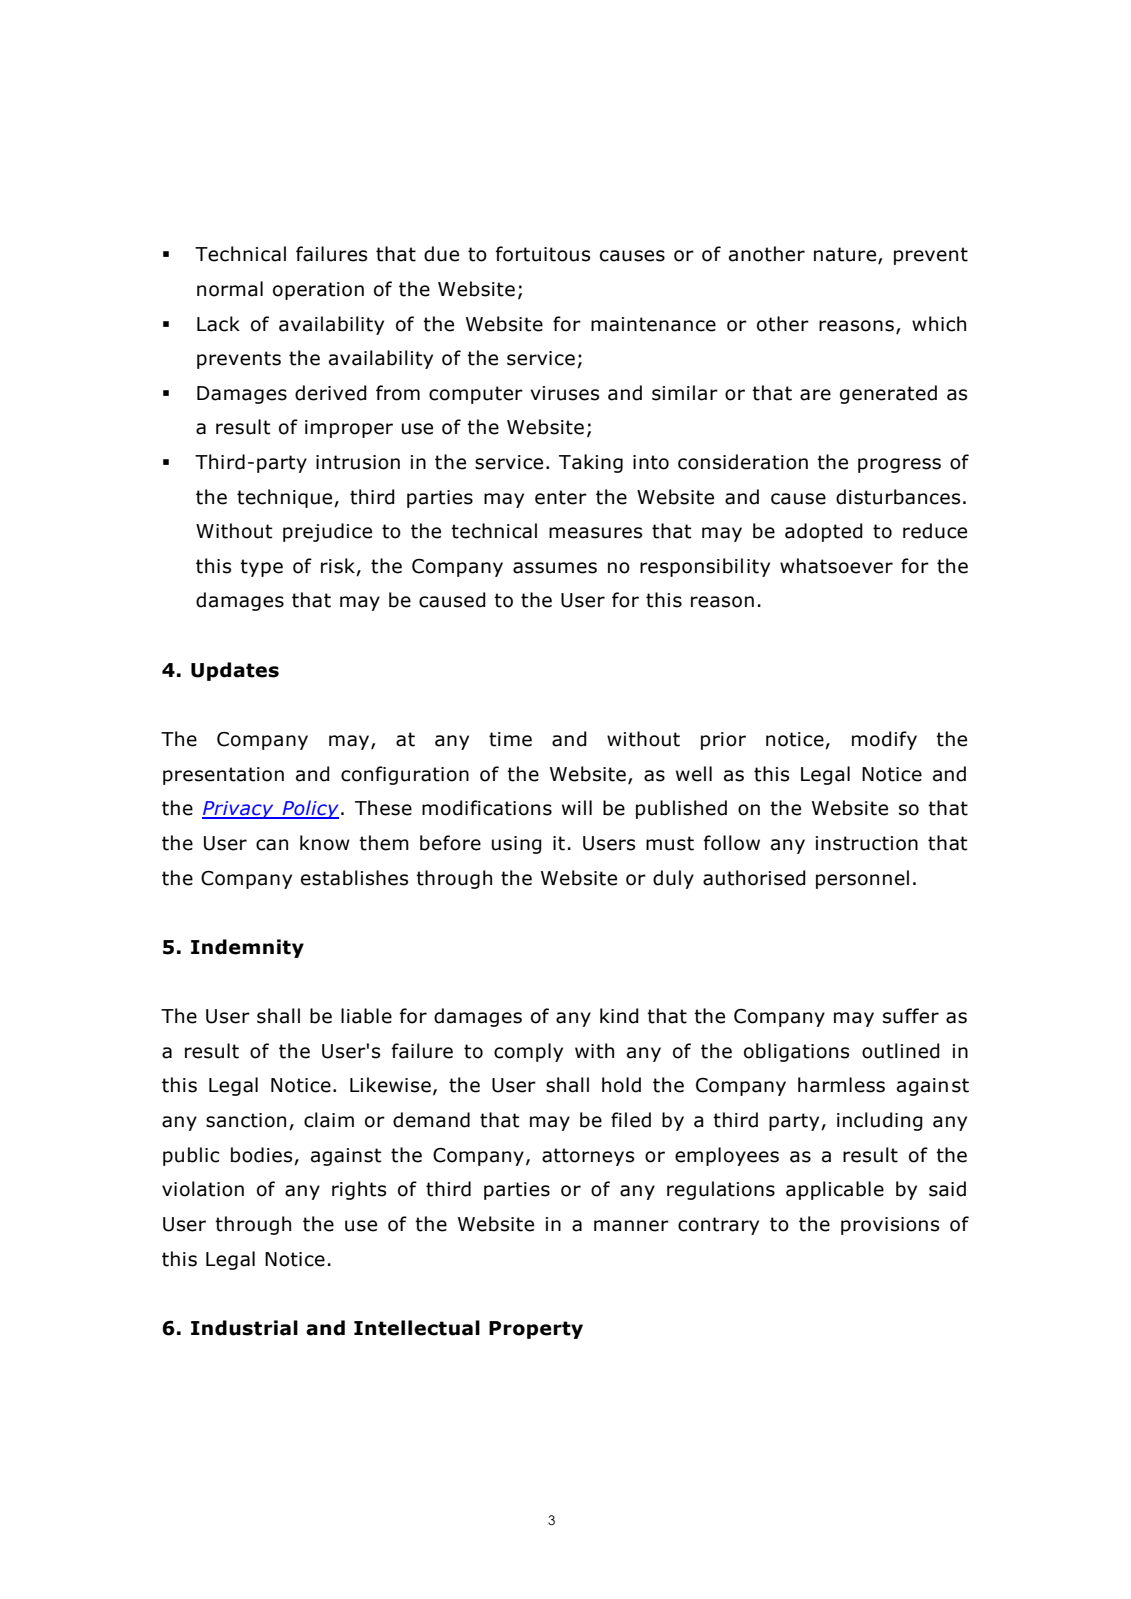 The image size is (1131, 1599). Describe the element at coordinates (318, 291) in the image. I see `operation` at that location.
